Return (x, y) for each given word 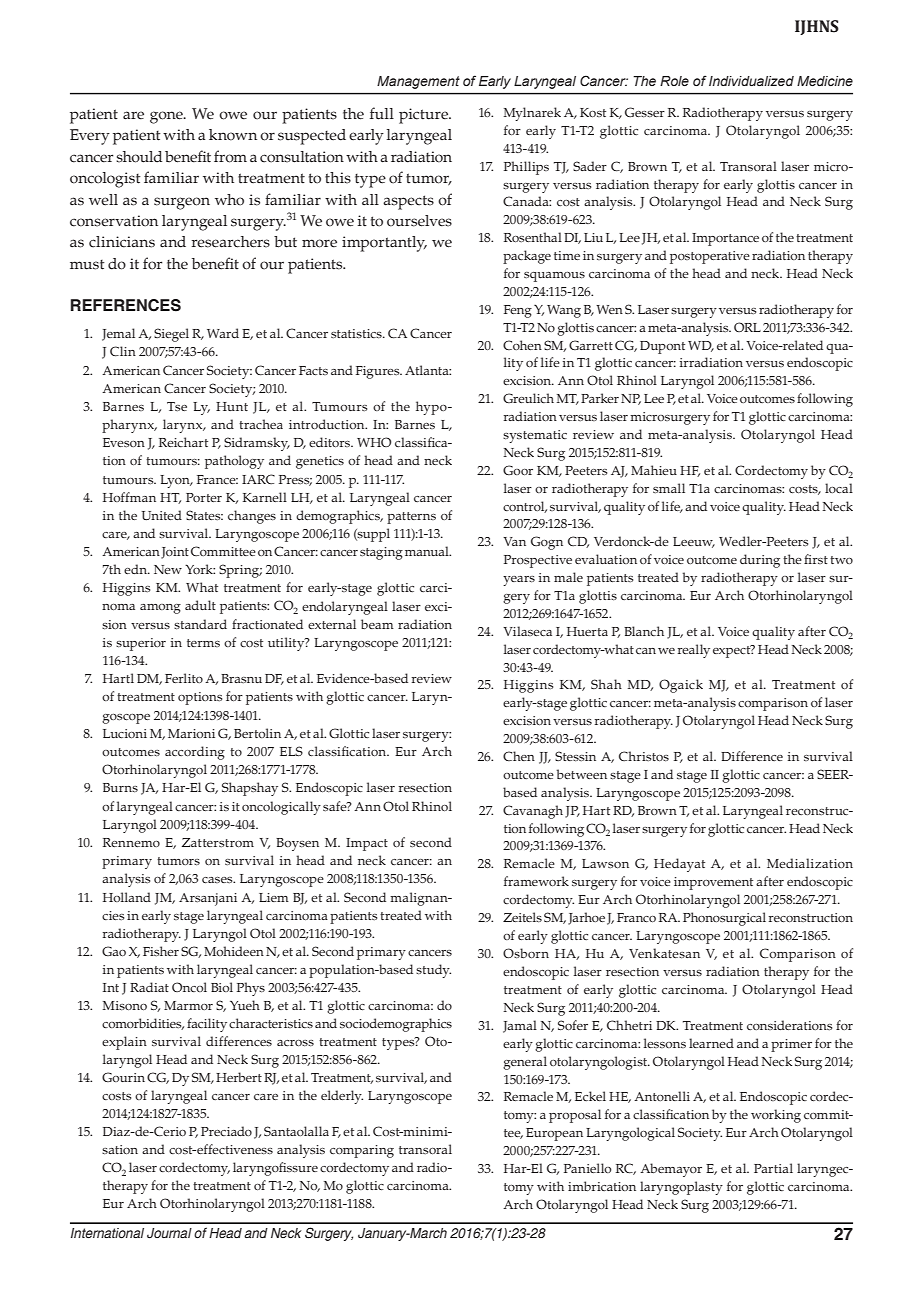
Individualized (751, 81)
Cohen (522, 345)
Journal (169, 1233)
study (433, 971)
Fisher (161, 951)
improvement (713, 883)
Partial (773, 1168)
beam (377, 624)
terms (203, 643)
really (694, 651)
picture (425, 116)
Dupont (662, 347)
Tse (177, 406)
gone (167, 117)
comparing (362, 1151)
